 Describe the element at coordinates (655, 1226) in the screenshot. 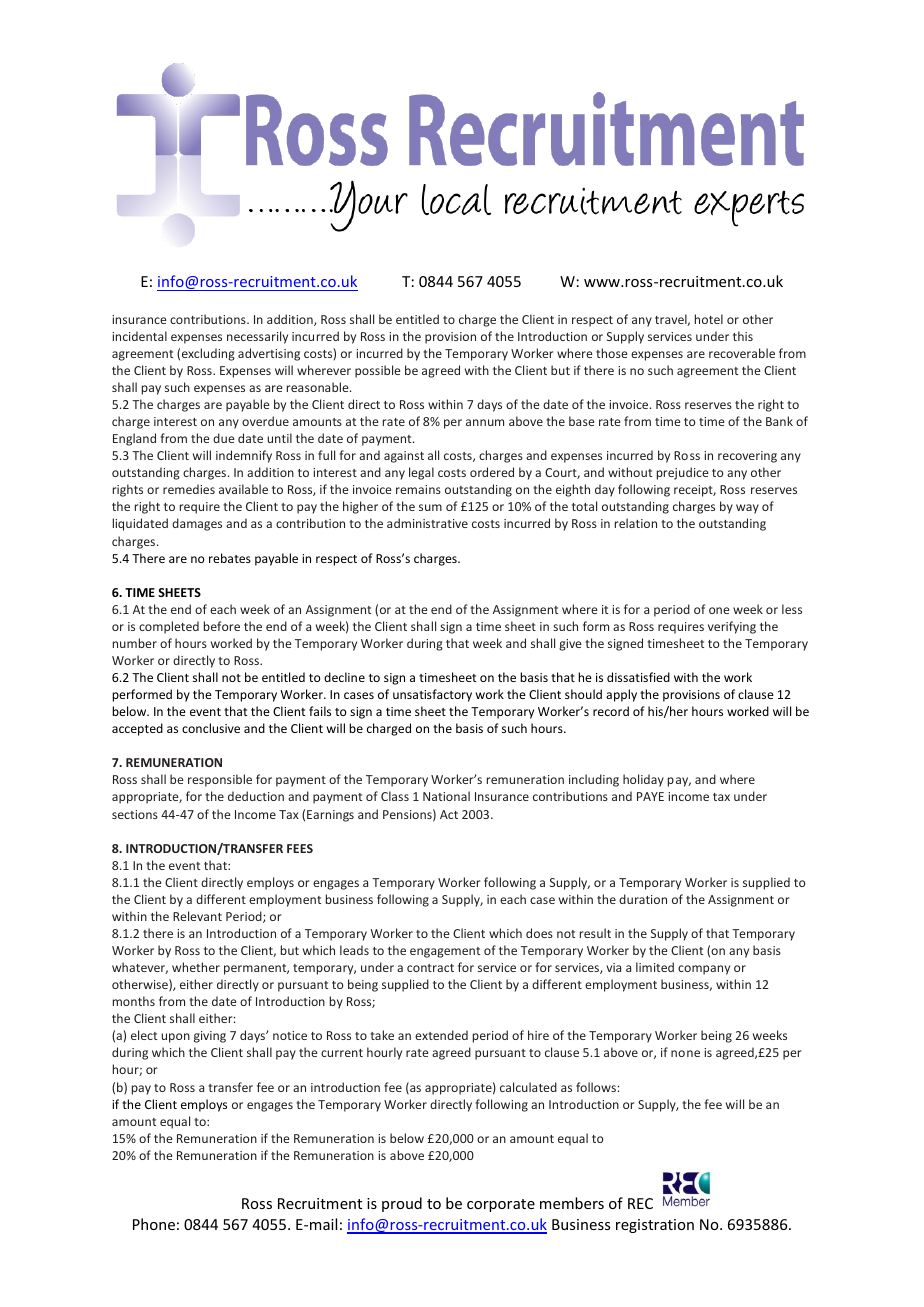

I see `registration` at that location.
